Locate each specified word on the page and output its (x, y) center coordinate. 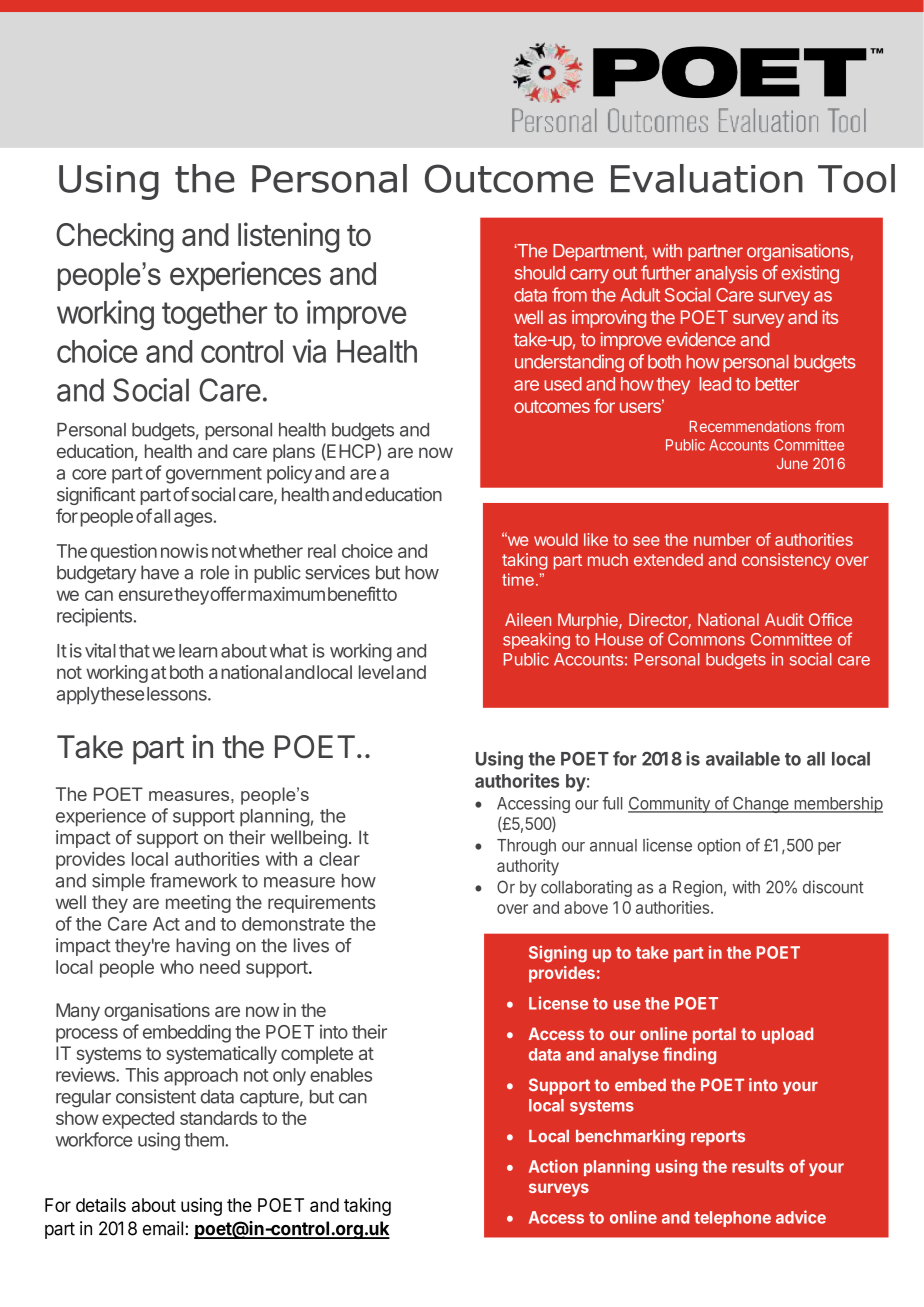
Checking (115, 237)
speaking (536, 641)
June (792, 463)
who (177, 967)
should (540, 273)
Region (697, 888)
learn (198, 651)
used (563, 384)
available (743, 758)
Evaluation (707, 178)
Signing (558, 954)
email (163, 1228)
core (89, 474)
